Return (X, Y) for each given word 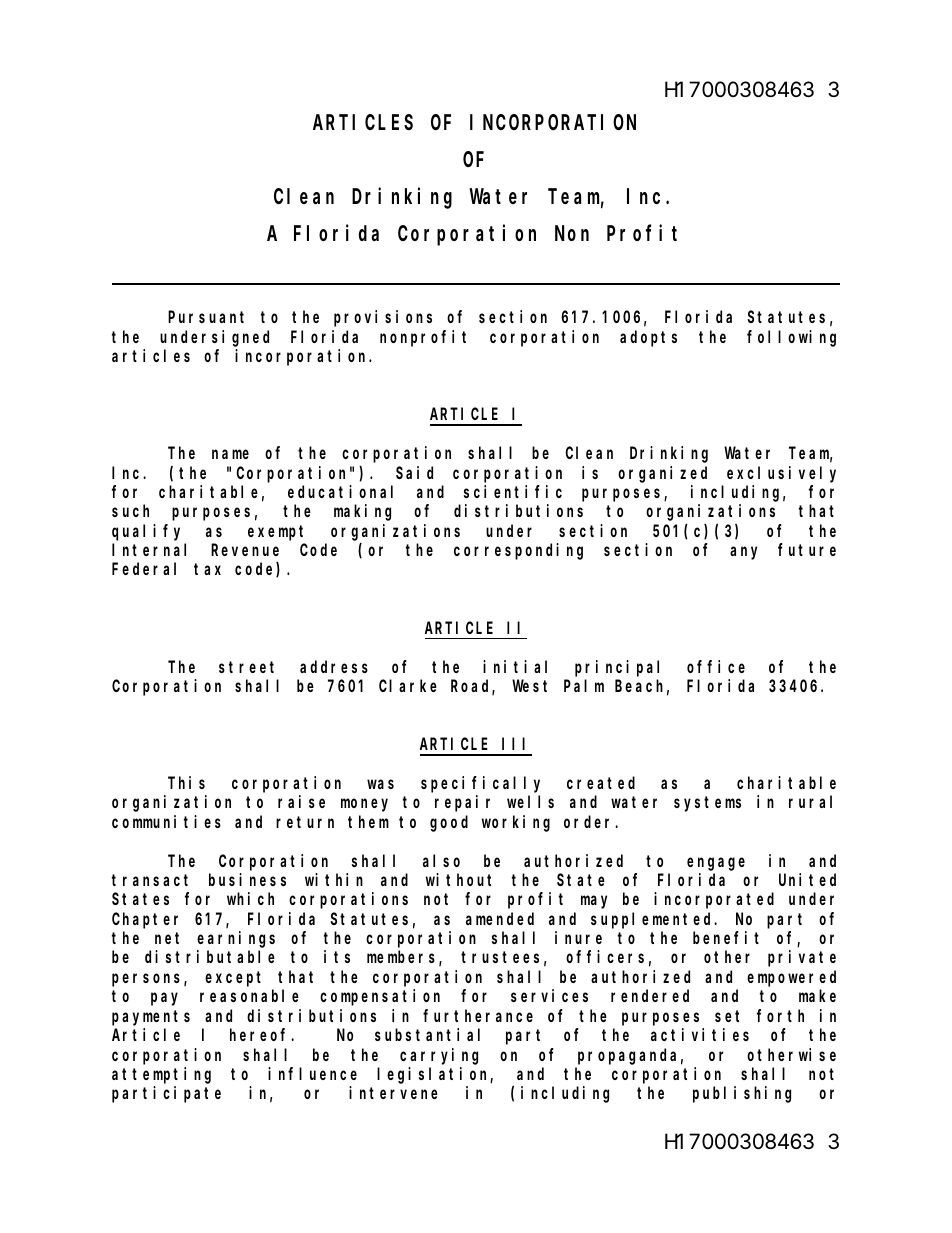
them (368, 821)
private (802, 958)
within (334, 879)
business (247, 879)
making (362, 512)
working (516, 823)
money (364, 805)
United (807, 879)
